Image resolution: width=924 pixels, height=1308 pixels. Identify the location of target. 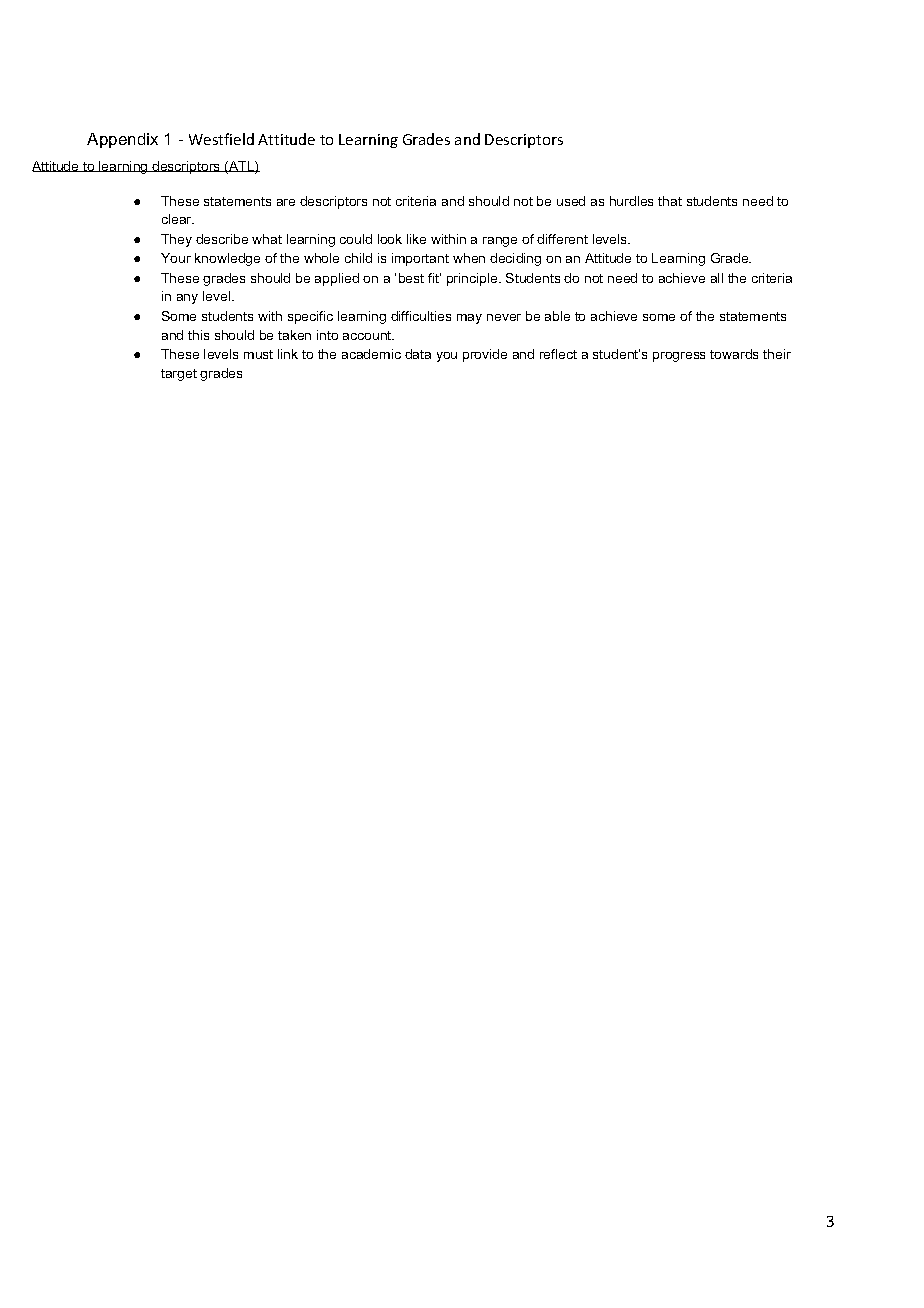
(179, 375).
